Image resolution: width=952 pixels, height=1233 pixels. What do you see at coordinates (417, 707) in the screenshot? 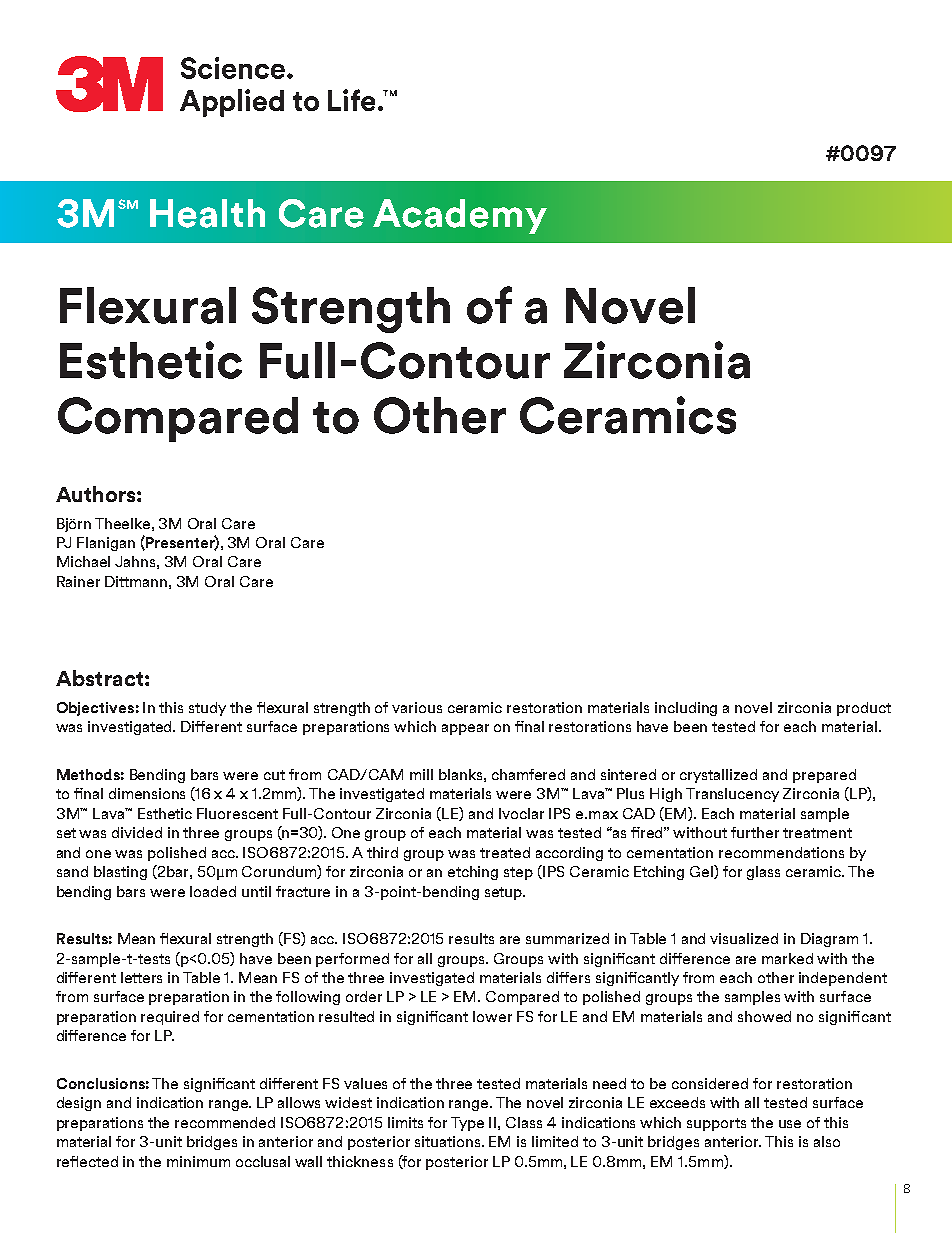
I see `various` at bounding box center [417, 707].
